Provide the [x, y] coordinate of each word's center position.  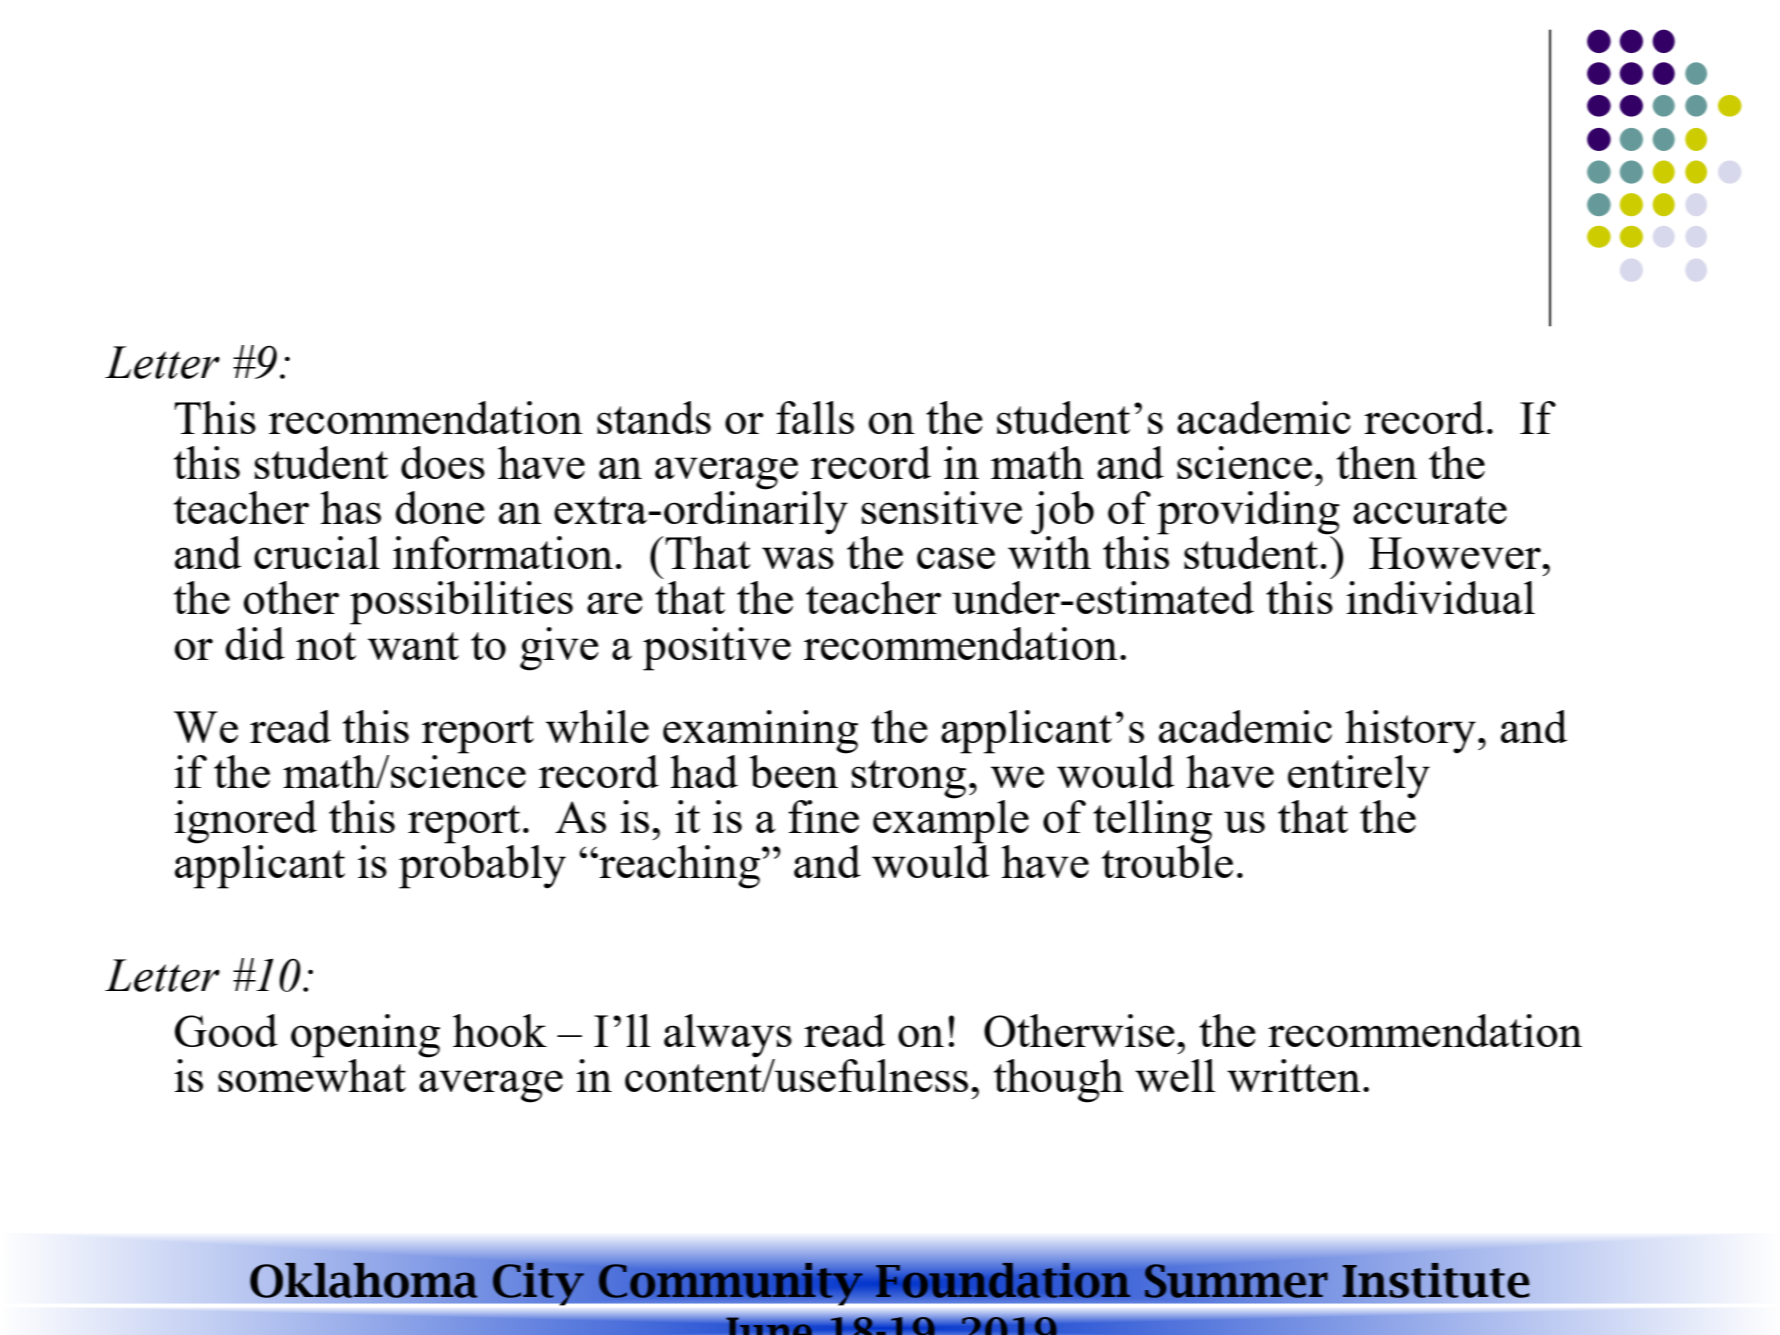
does [443, 462]
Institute [1435, 1280]
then [1377, 462]
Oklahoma [364, 1280]
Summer [1236, 1281]
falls [815, 417]
